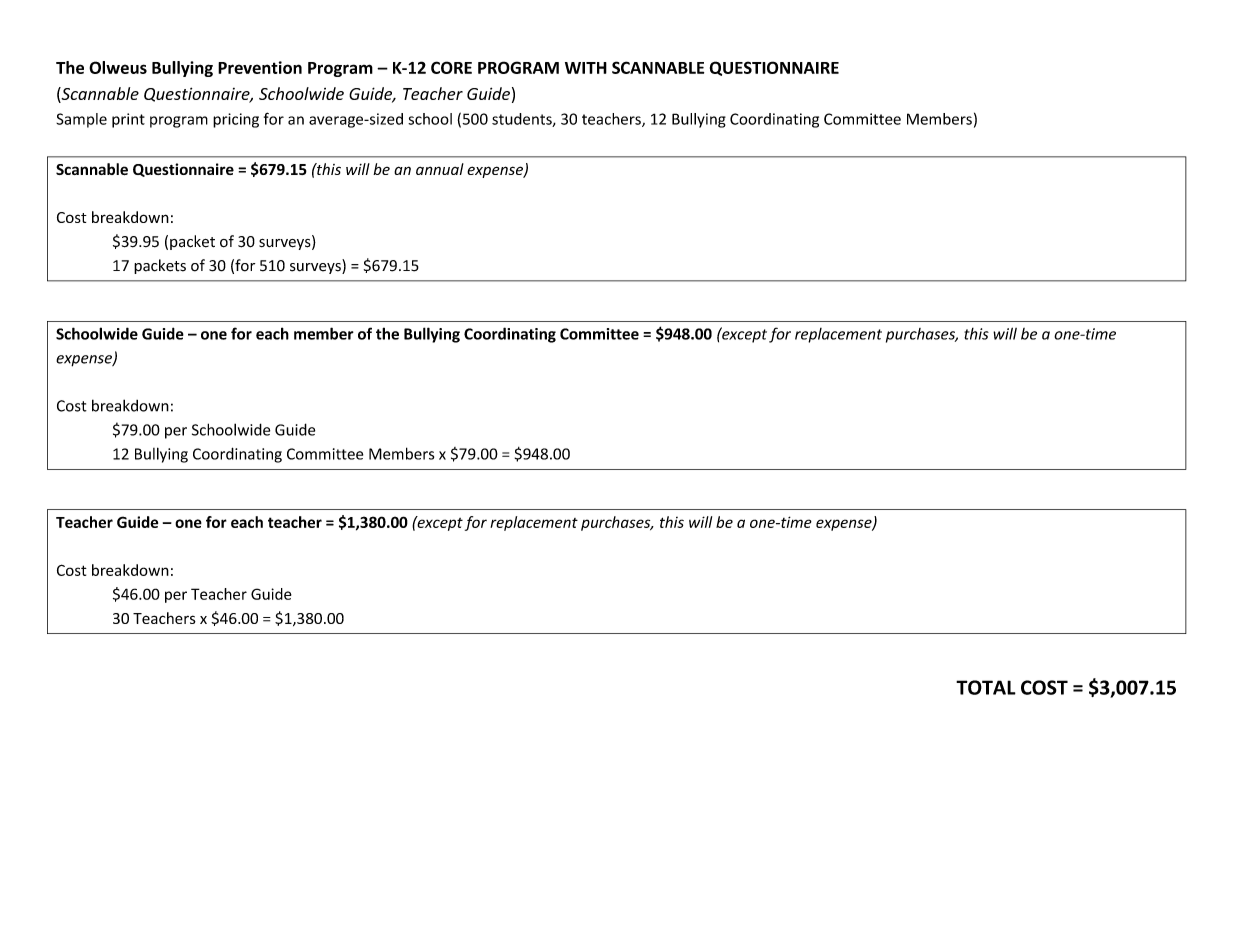 The image size is (1233, 952). What do you see at coordinates (986, 687) in the screenshot?
I see `TOTAL` at bounding box center [986, 687].
